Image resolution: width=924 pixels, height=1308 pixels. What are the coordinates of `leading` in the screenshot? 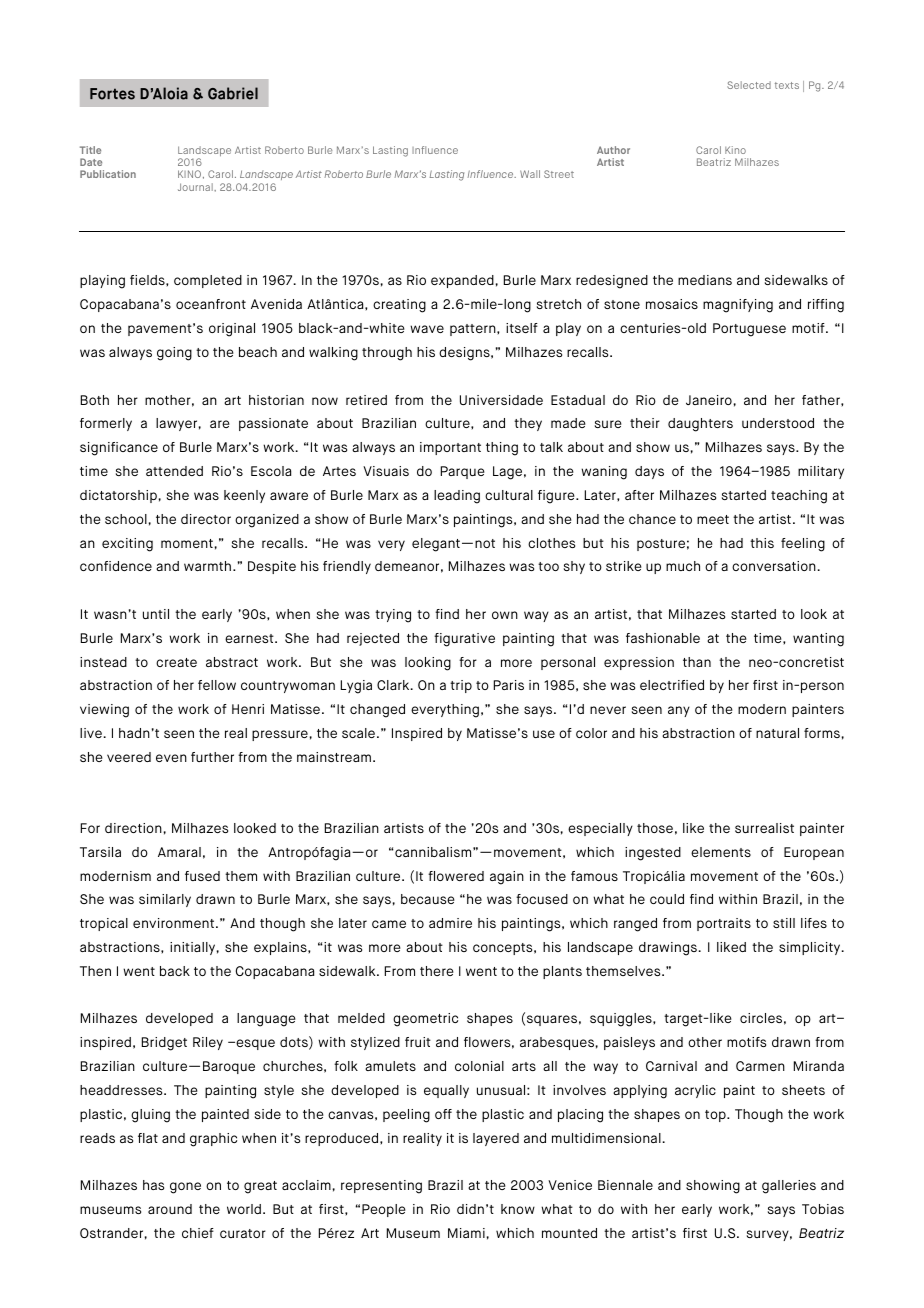 It's located at (457, 497).
